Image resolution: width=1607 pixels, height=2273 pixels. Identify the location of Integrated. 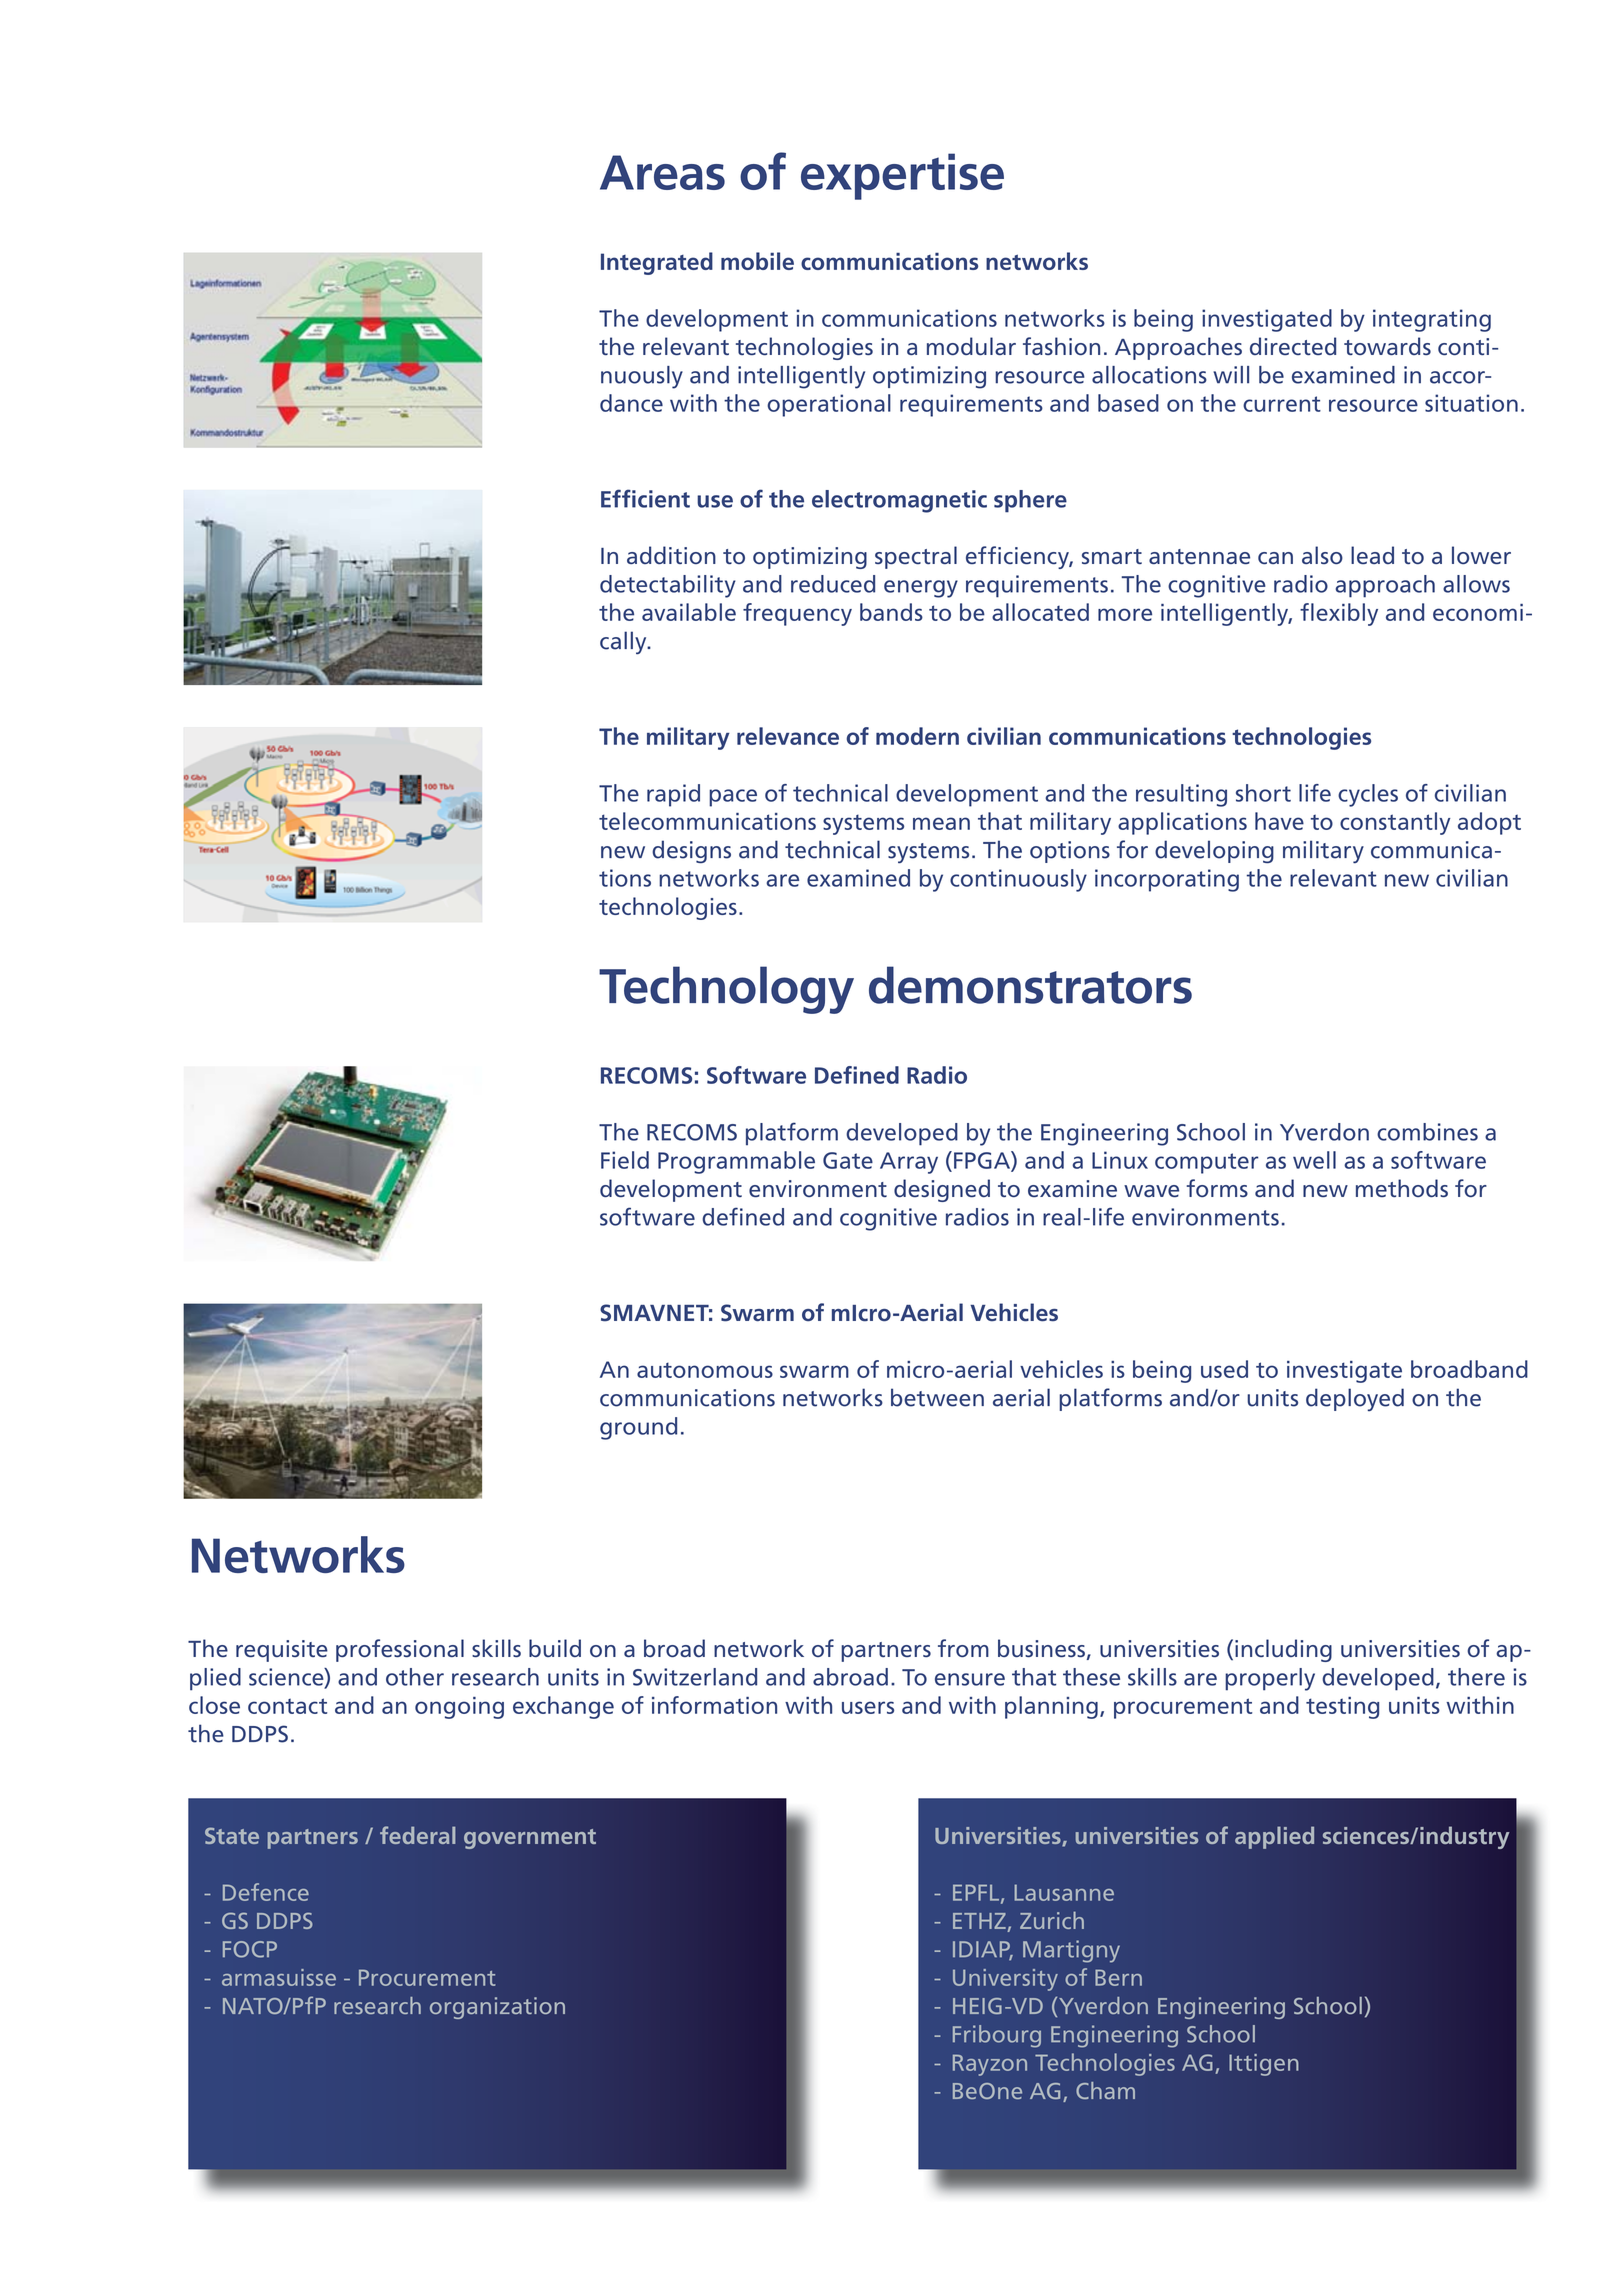
(657, 263).
